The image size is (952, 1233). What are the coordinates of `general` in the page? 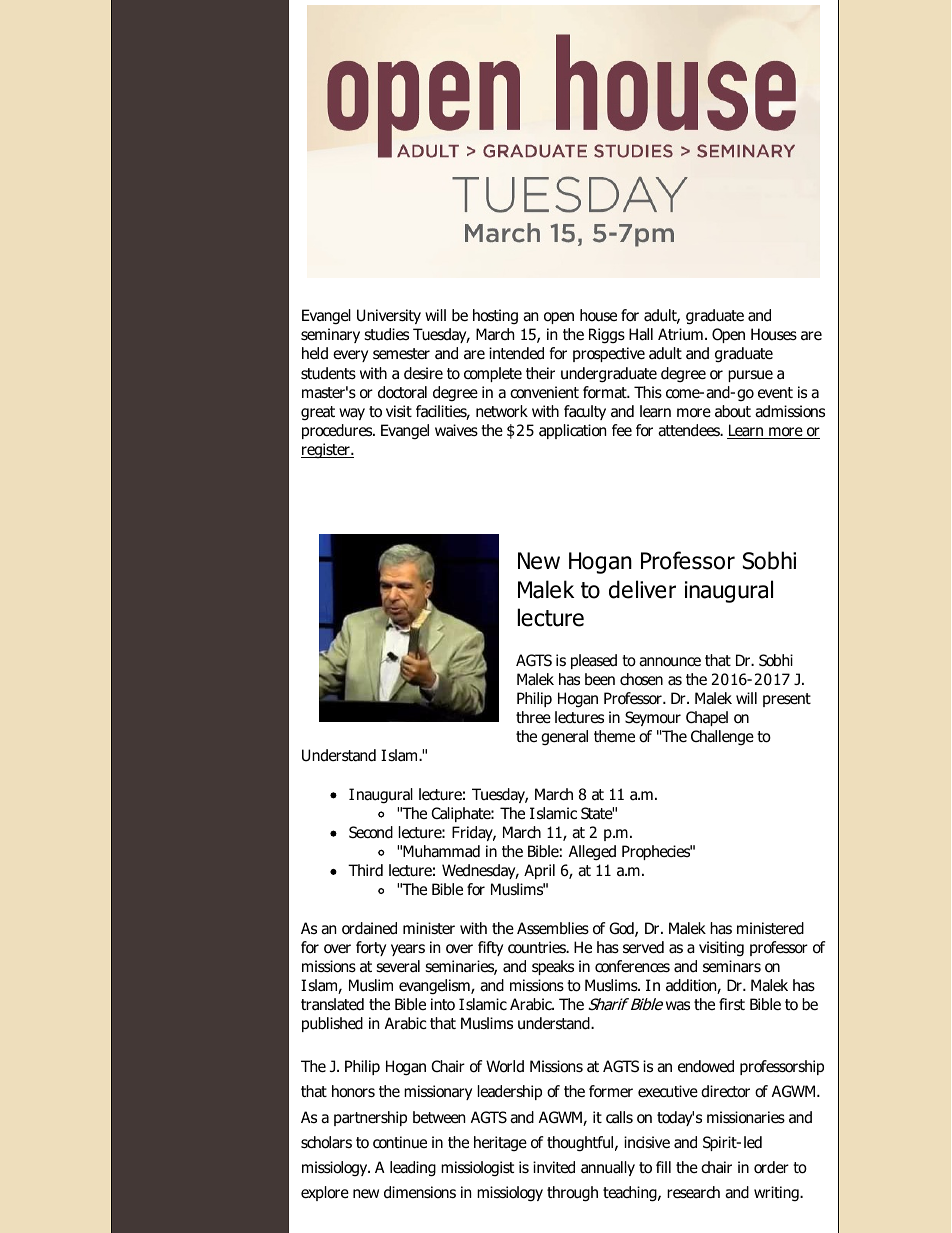 It's located at (564, 737).
